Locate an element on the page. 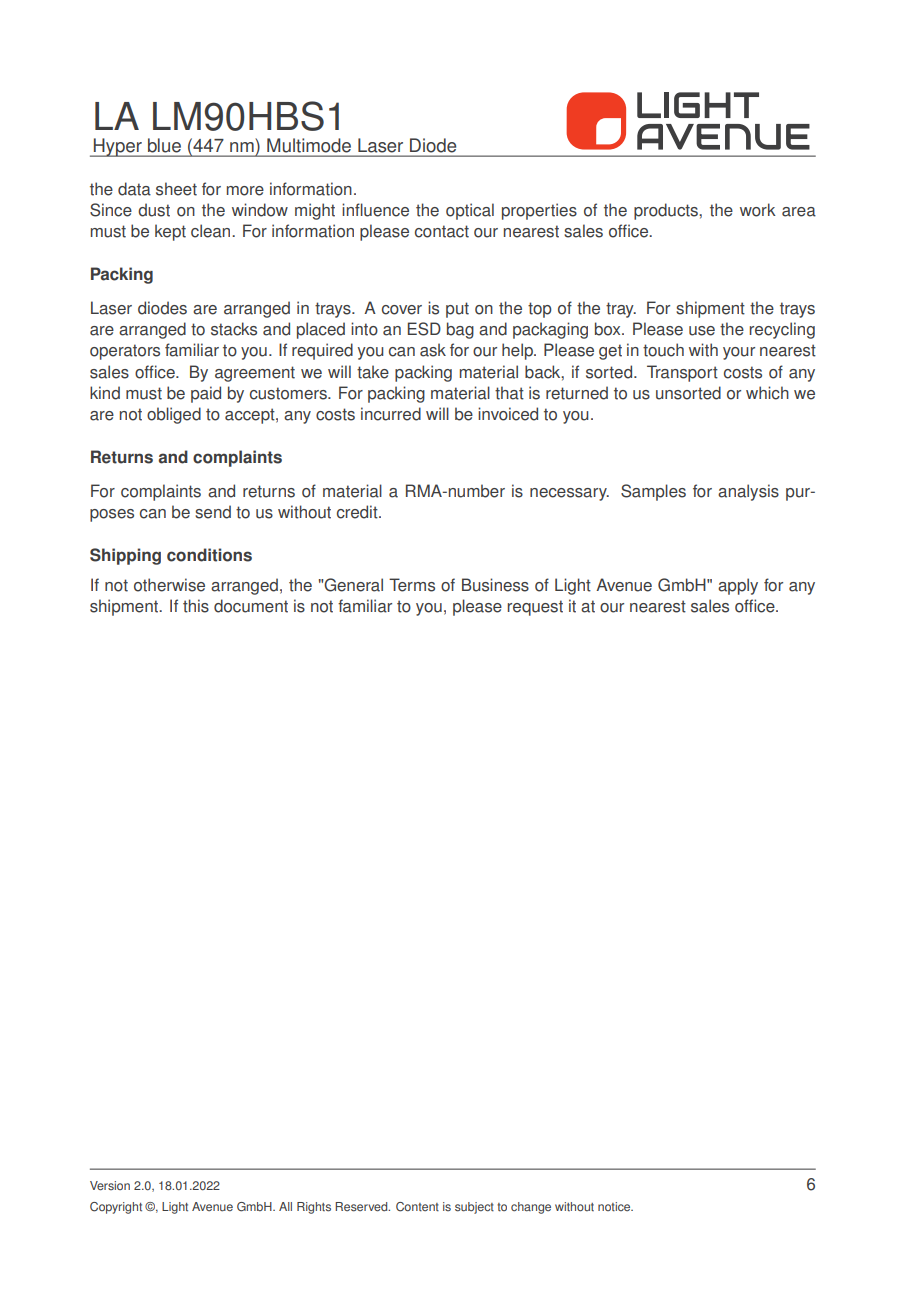 This page has width=924, height=1308. subject is located at coordinates (474, 1208).
